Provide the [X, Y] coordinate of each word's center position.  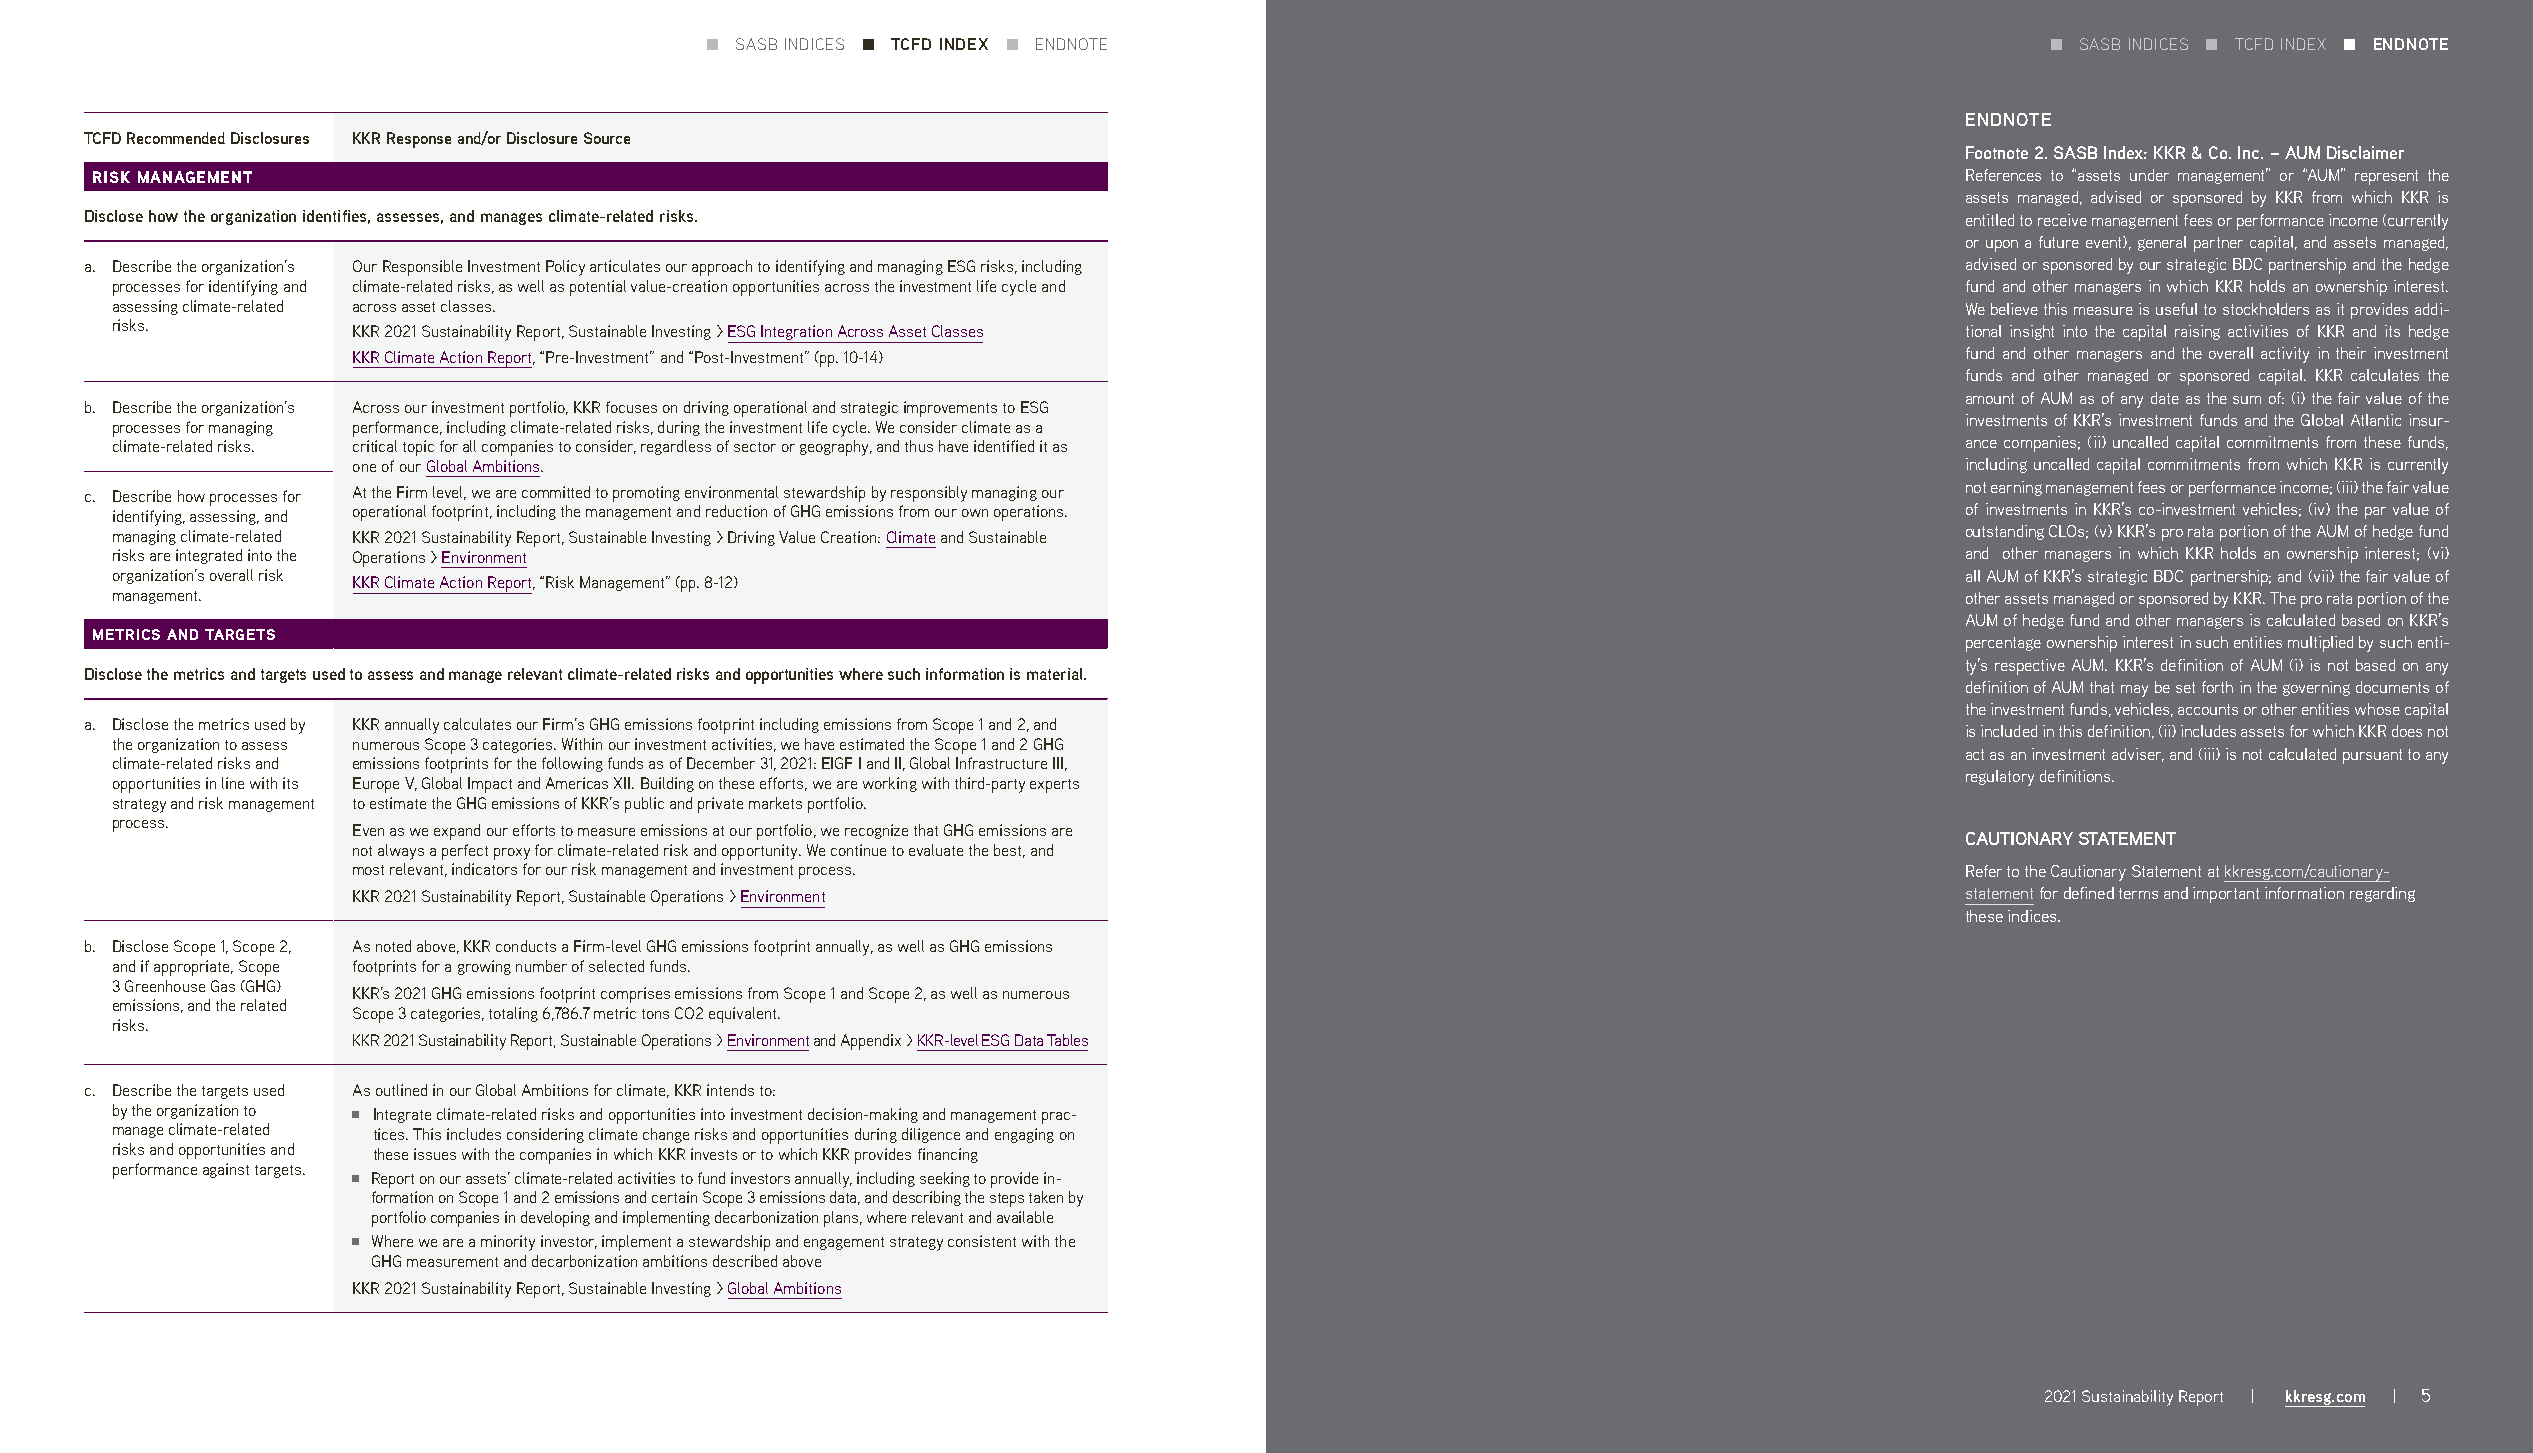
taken [1046, 1197]
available [1025, 1217]
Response [419, 140]
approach [722, 268]
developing [555, 1219]
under [2149, 175]
